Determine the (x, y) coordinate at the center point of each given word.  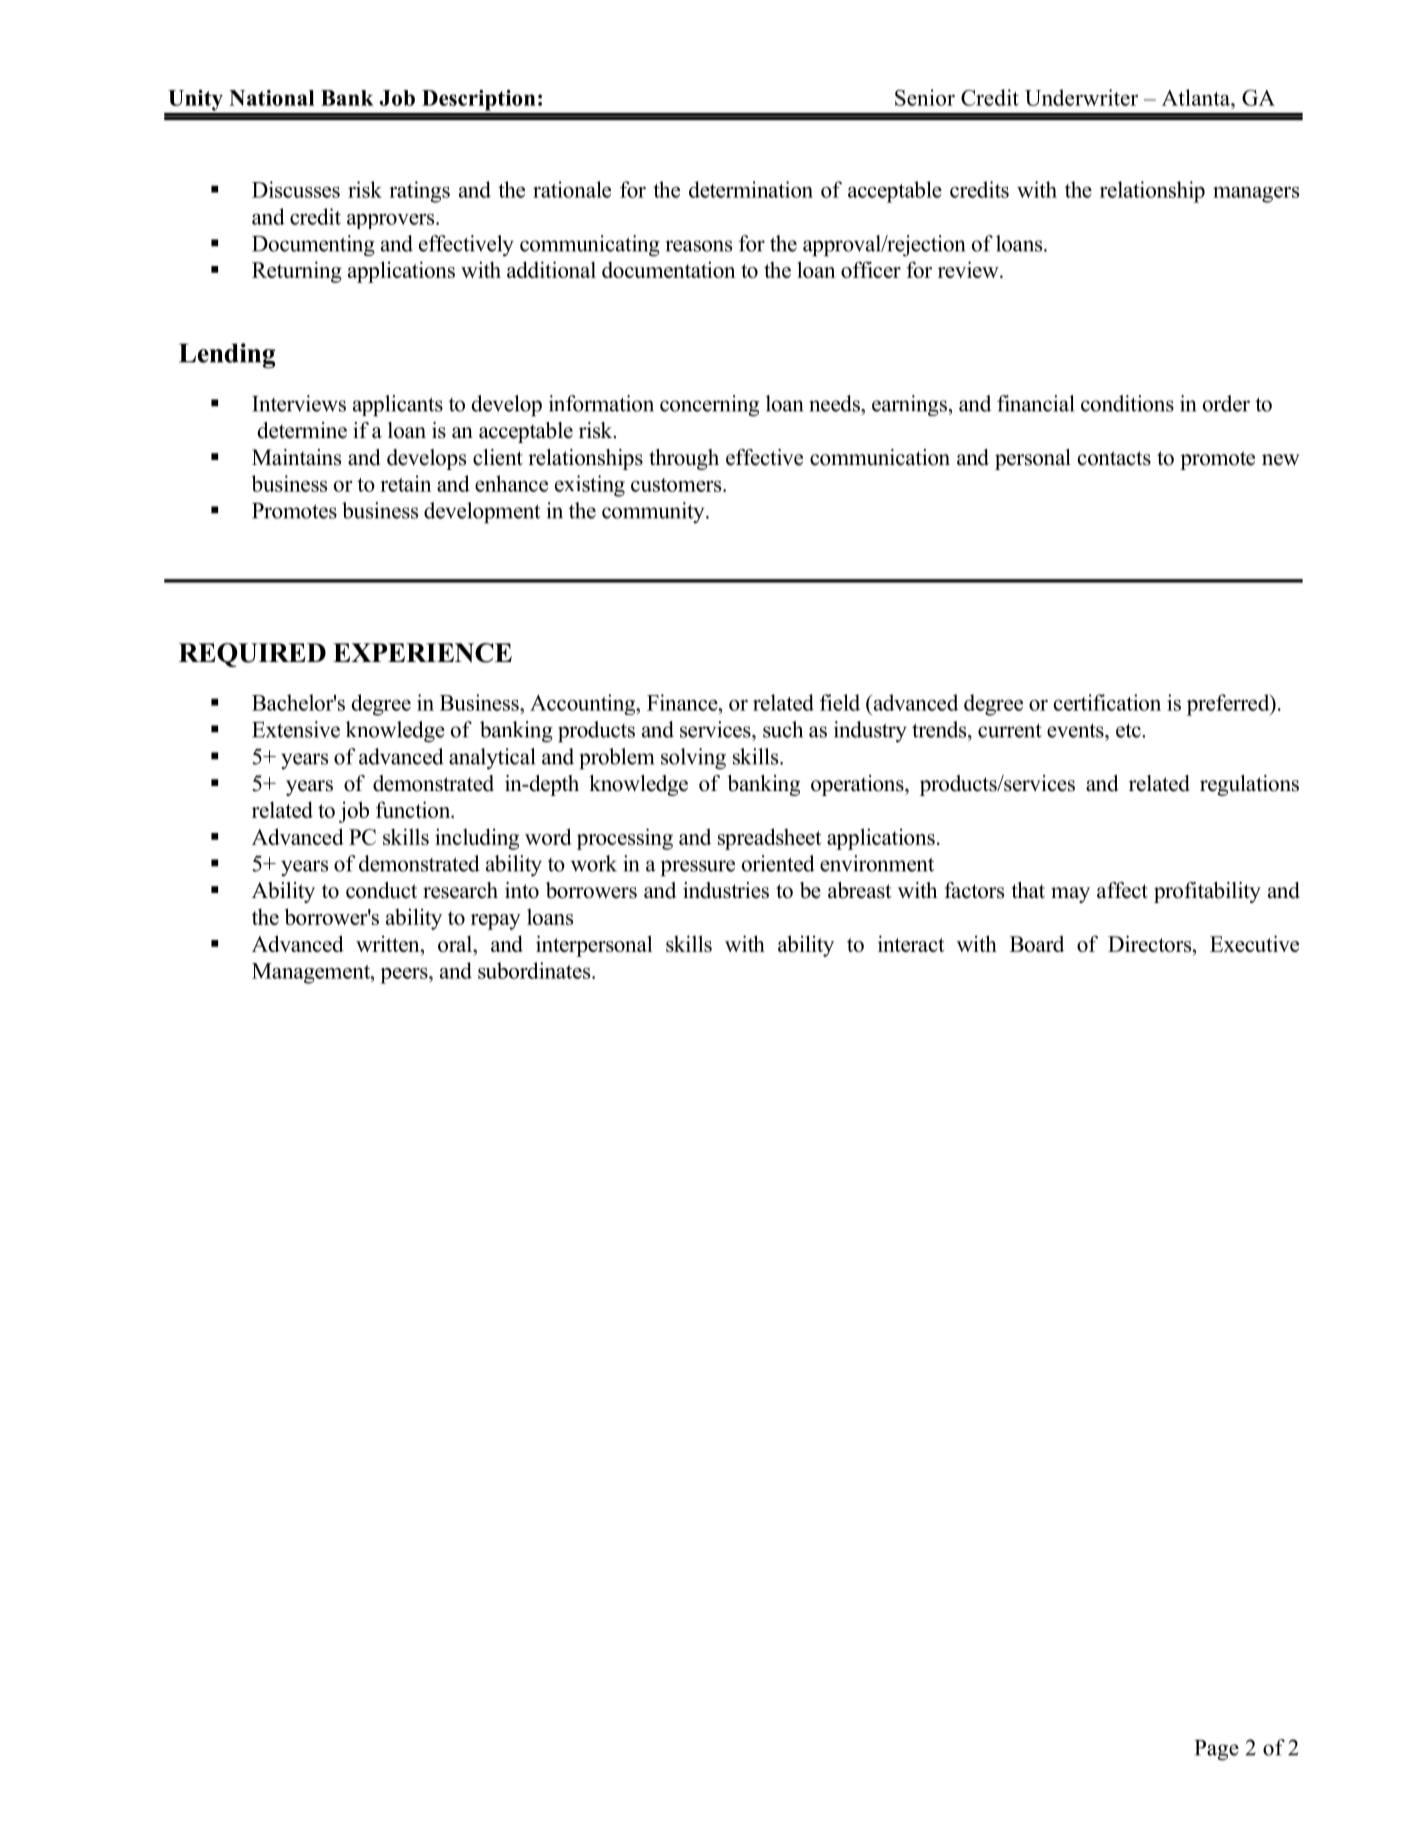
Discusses (296, 189)
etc (1129, 730)
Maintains (296, 457)
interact (911, 943)
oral (456, 943)
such (783, 729)
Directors (1151, 943)
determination (751, 189)
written (389, 943)
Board (1037, 943)
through (684, 459)
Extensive (296, 729)
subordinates (535, 970)
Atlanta (1197, 97)
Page (1217, 1750)
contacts (1114, 458)
